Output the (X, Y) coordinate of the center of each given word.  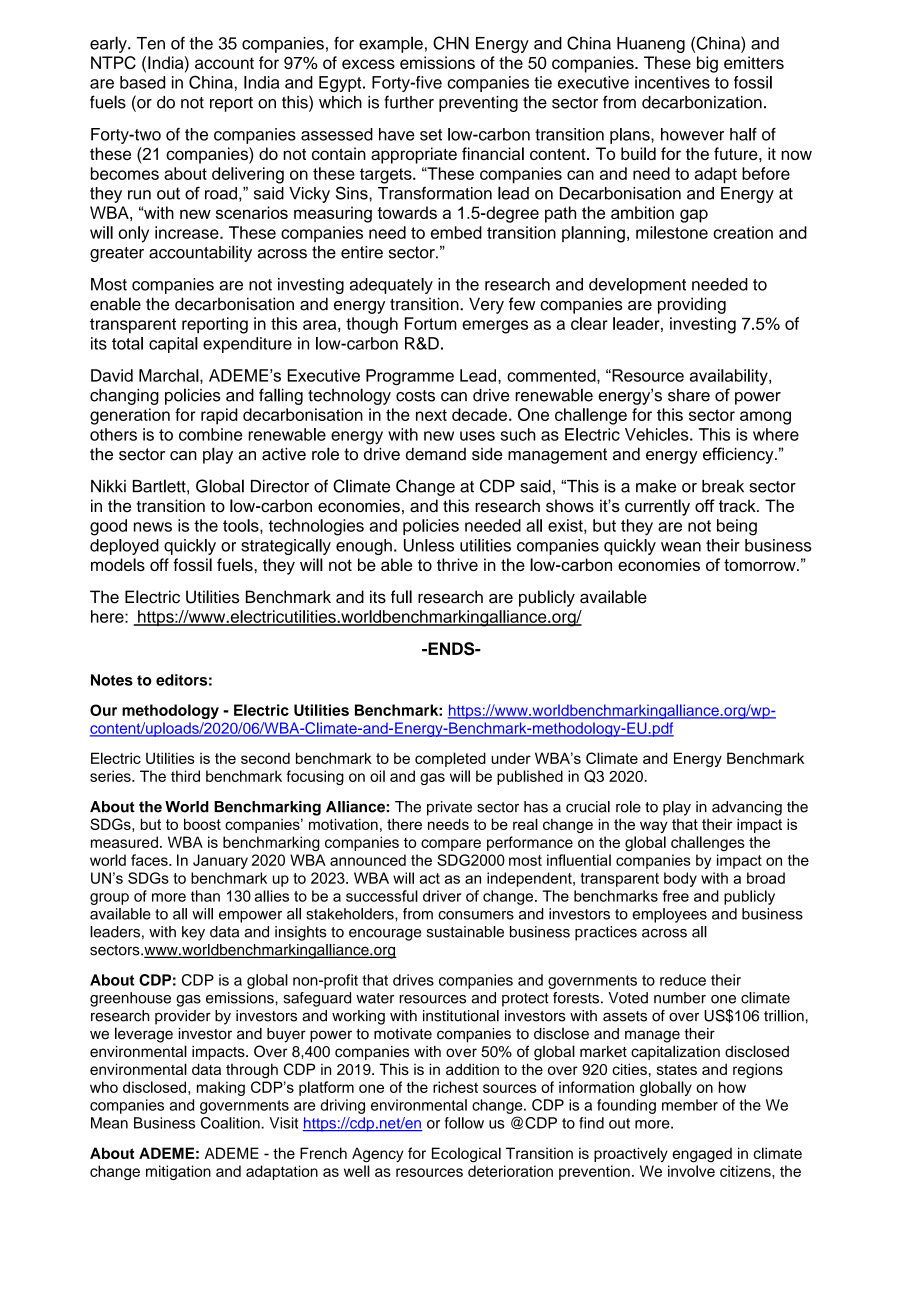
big (707, 64)
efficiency (739, 455)
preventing (478, 104)
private (449, 808)
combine (210, 434)
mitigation (178, 1172)
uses (477, 436)
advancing (747, 808)
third (185, 776)
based (142, 82)
